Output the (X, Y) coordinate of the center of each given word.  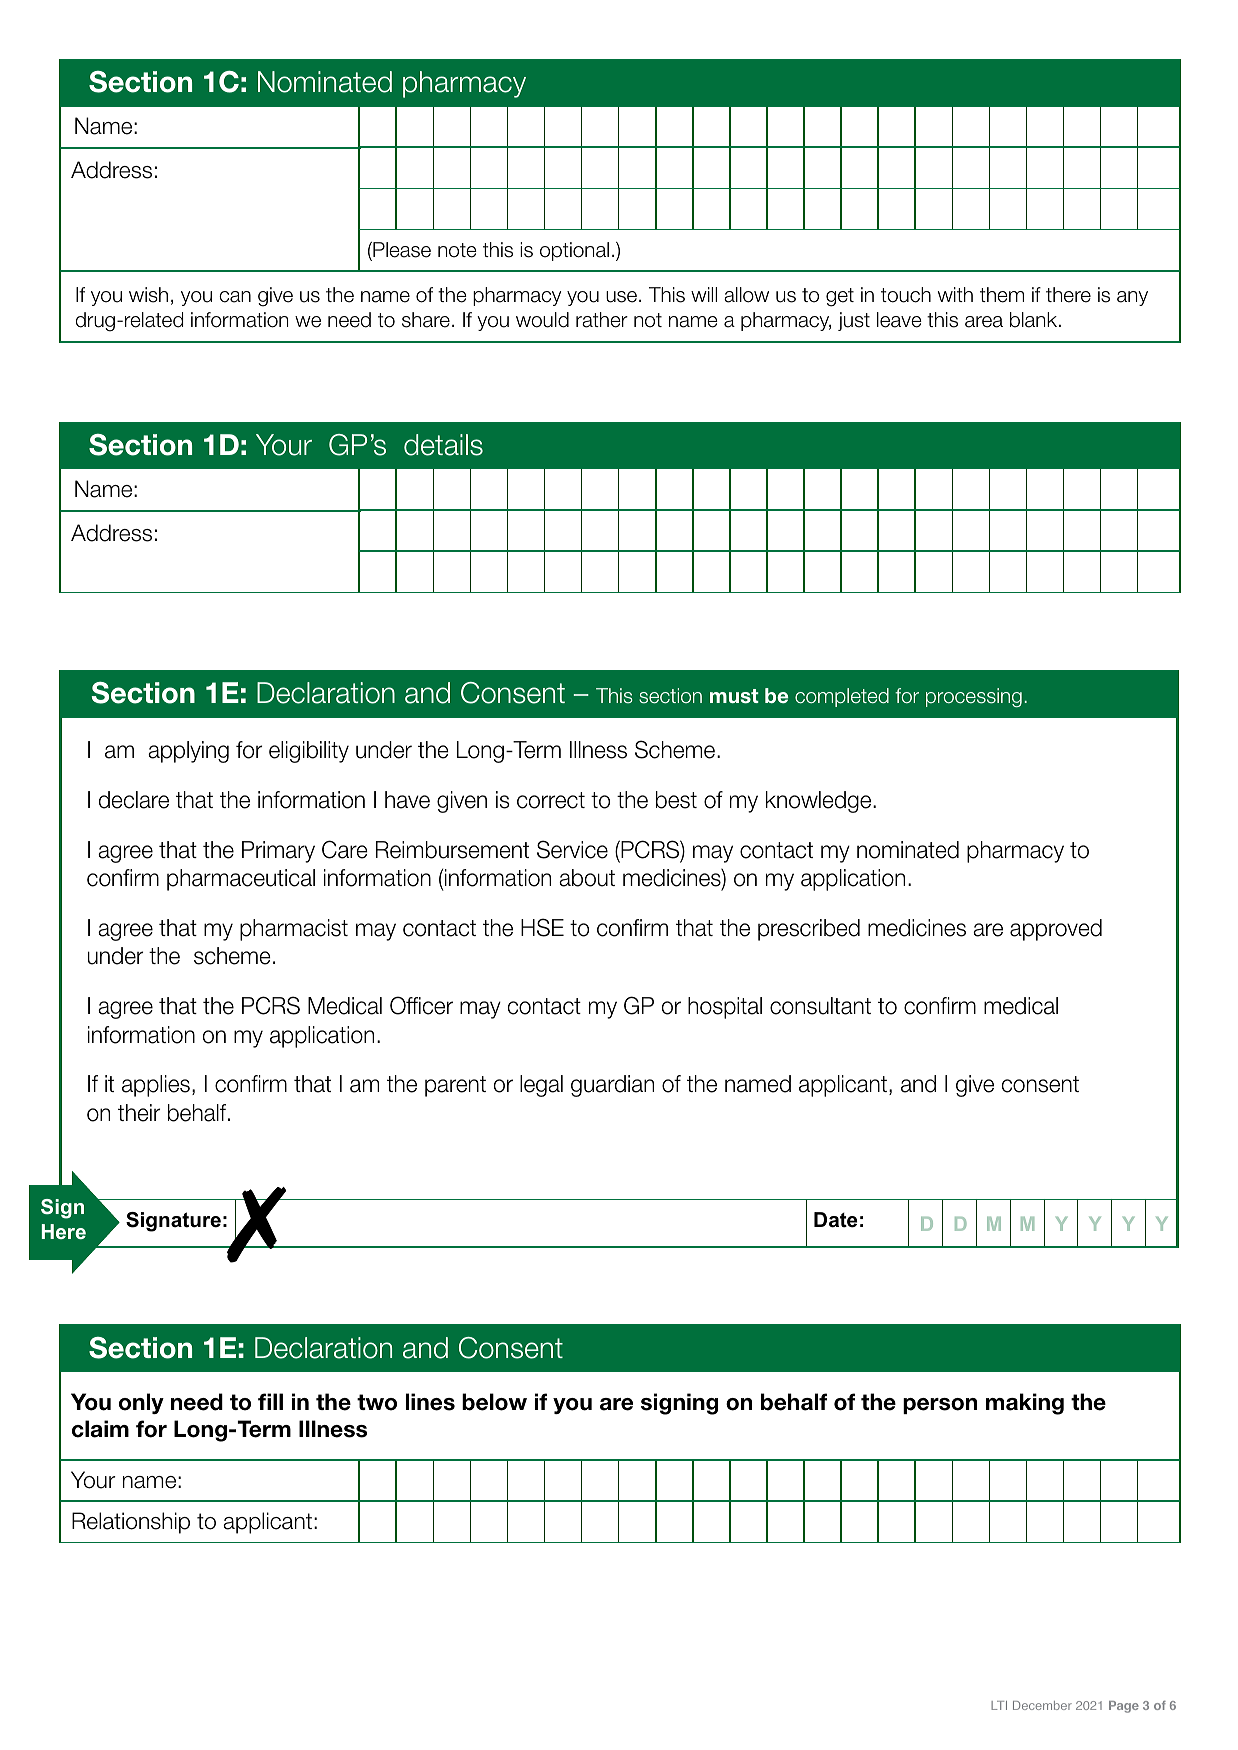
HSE (542, 927)
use (623, 297)
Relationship (131, 1523)
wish (148, 295)
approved (1056, 930)
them (1002, 295)
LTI (999, 1705)
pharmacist (294, 930)
